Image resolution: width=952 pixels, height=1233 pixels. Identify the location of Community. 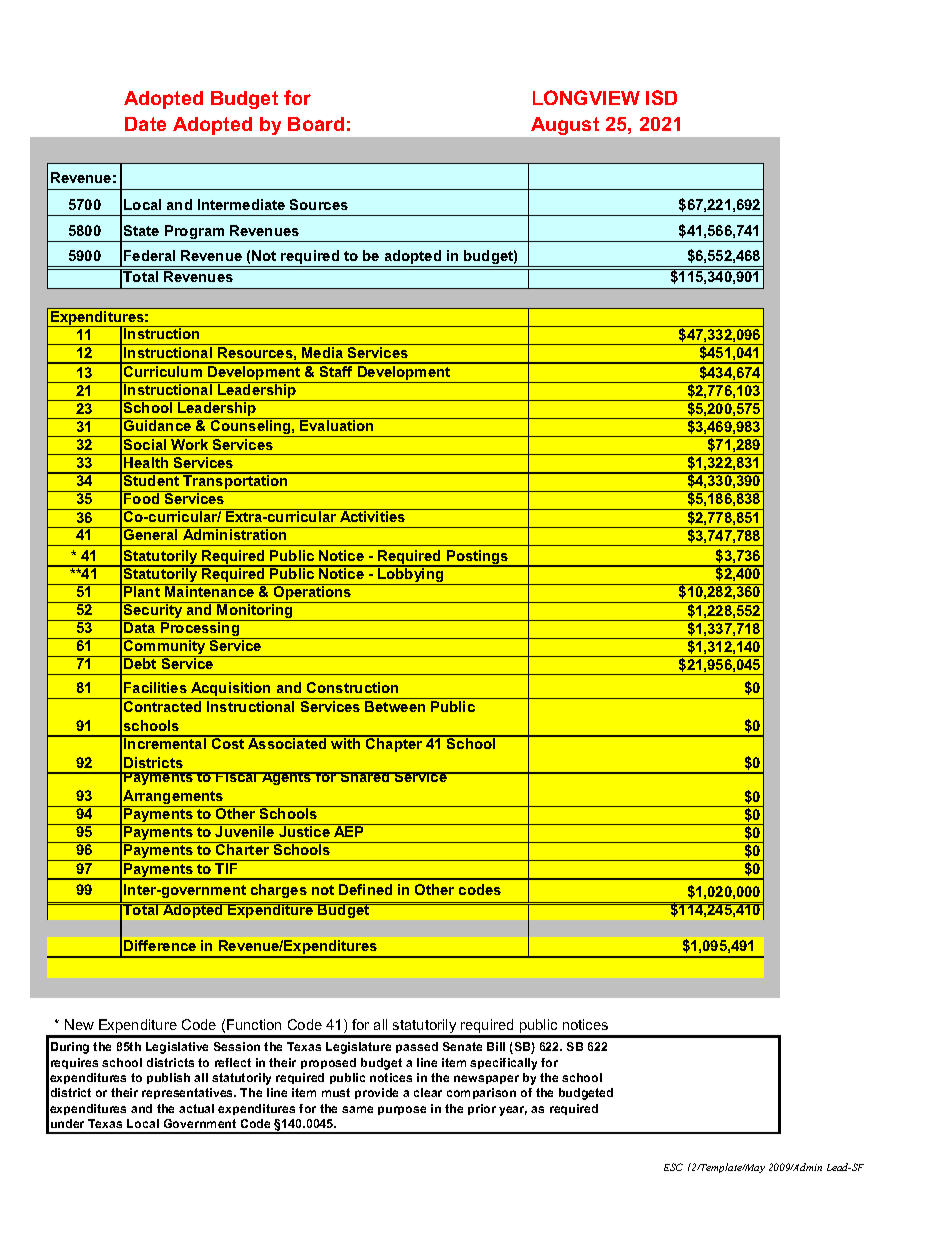
(165, 647).
